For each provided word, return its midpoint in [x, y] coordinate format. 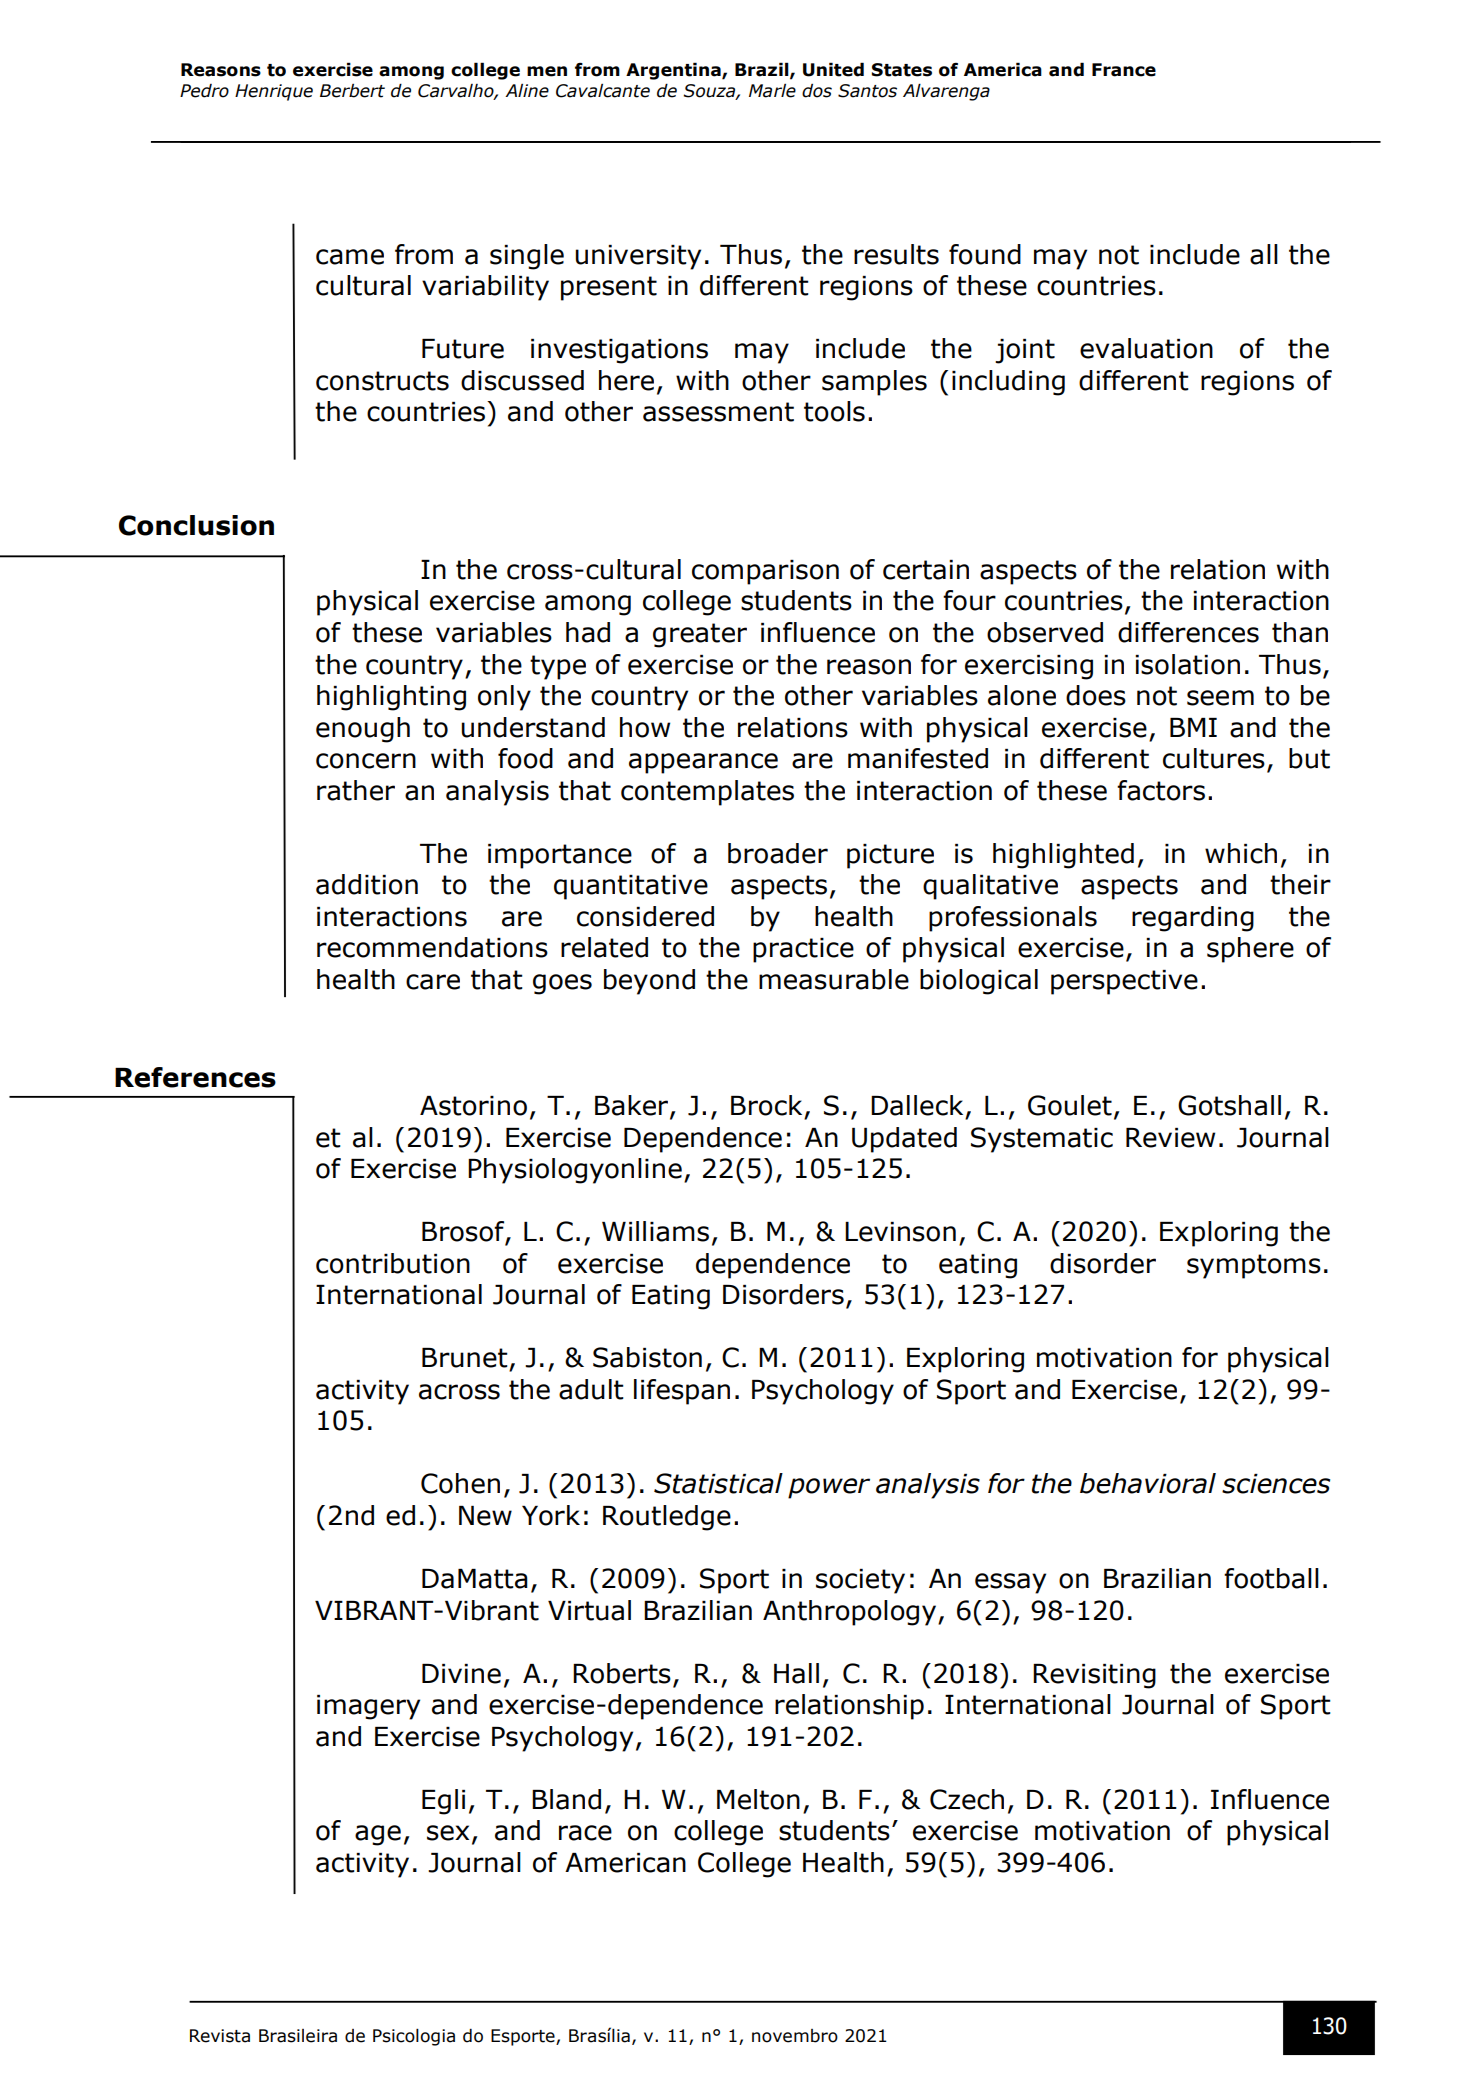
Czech [967, 1799]
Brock [766, 1105]
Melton [758, 1799]
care [433, 982]
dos [817, 91]
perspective [1124, 982]
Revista [220, 2036]
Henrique [274, 92]
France [1124, 70]
